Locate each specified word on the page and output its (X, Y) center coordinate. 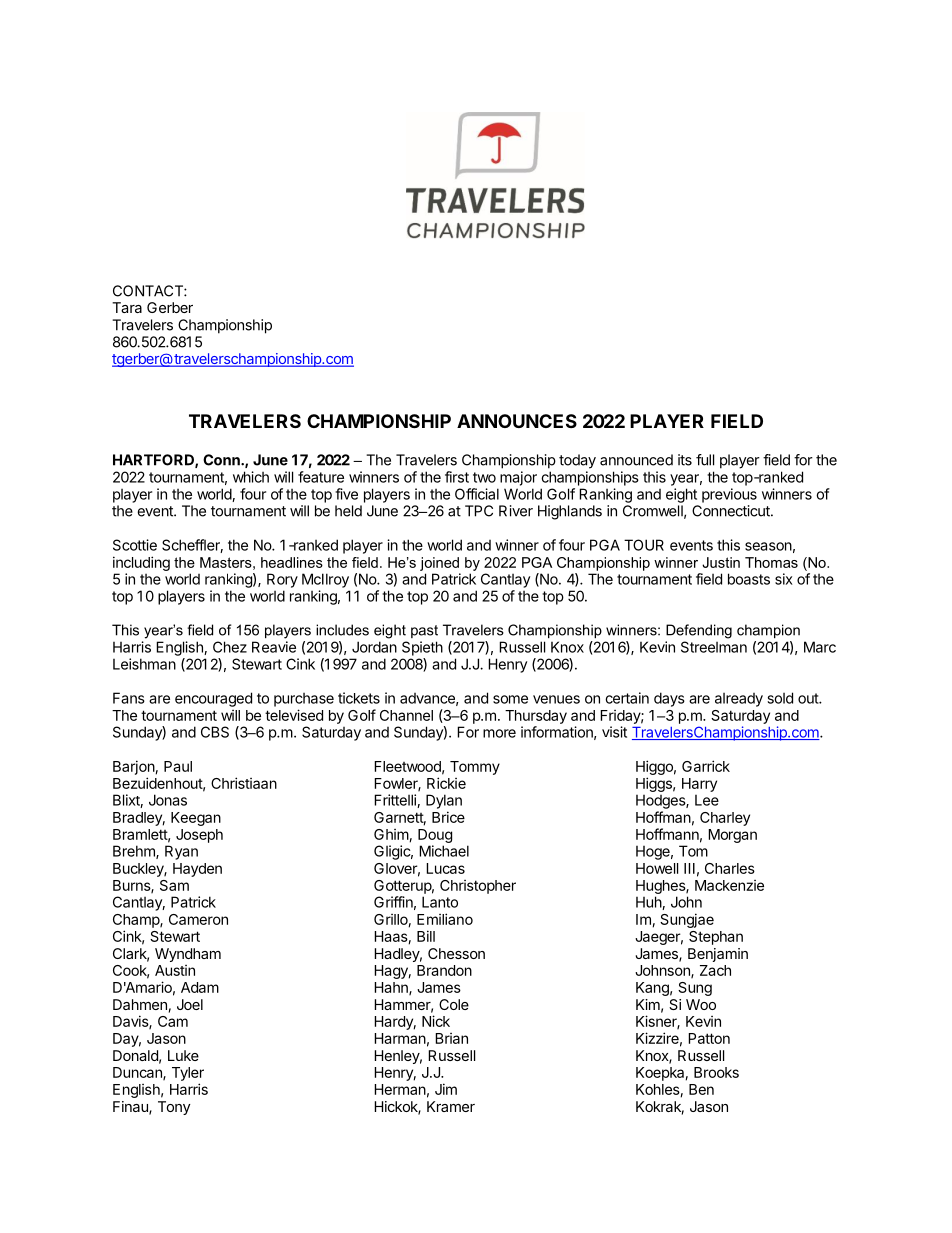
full (705, 460)
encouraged (213, 699)
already (739, 700)
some (510, 699)
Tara (127, 307)
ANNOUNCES (517, 421)
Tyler (188, 1074)
